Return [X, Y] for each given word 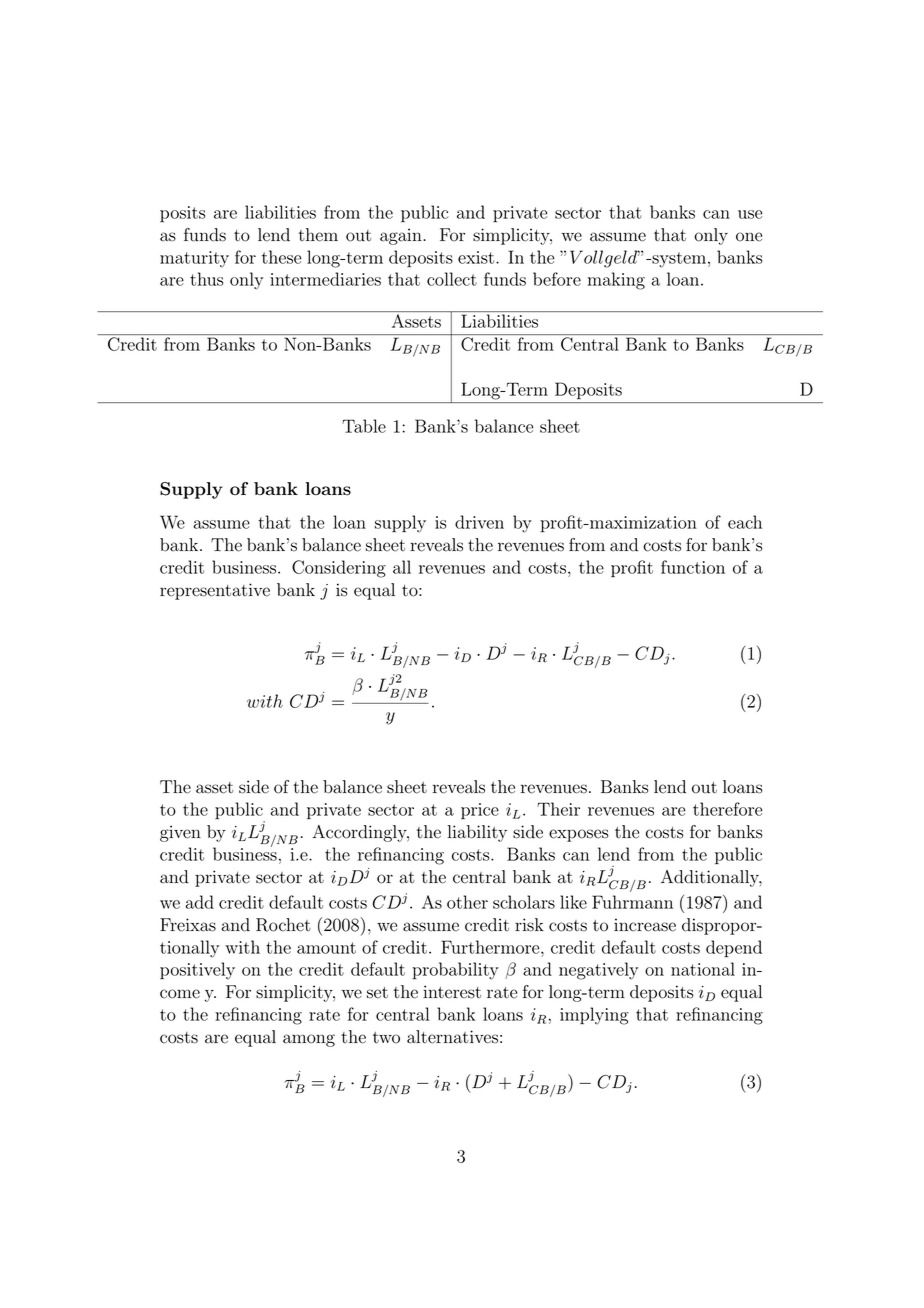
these [281, 257]
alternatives [452, 1037]
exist [476, 257]
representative [215, 591]
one [749, 237]
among [309, 1040]
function [693, 567]
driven [479, 522]
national [703, 969]
